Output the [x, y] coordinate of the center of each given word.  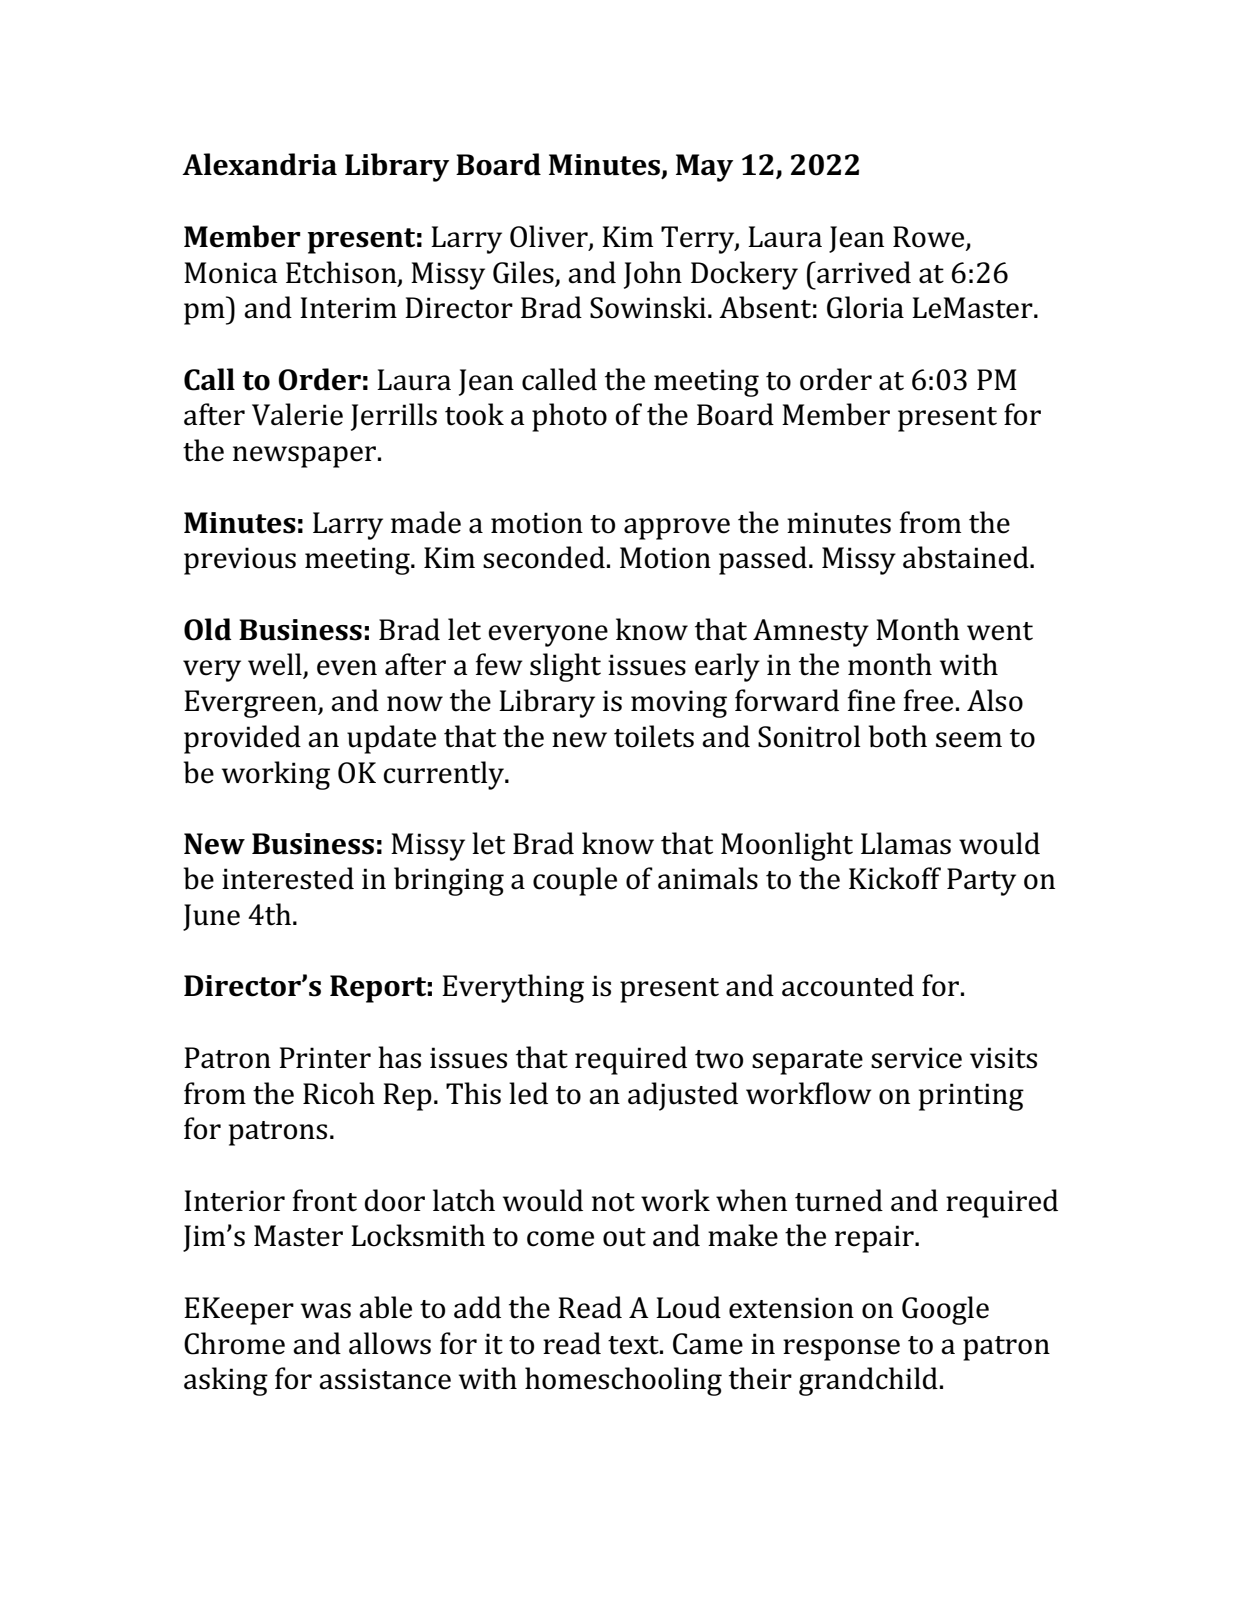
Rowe [930, 238]
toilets [654, 736]
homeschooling [623, 1381]
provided [242, 739]
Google [945, 1310]
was [326, 1311]
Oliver [550, 237]
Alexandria [259, 164]
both [897, 736]
